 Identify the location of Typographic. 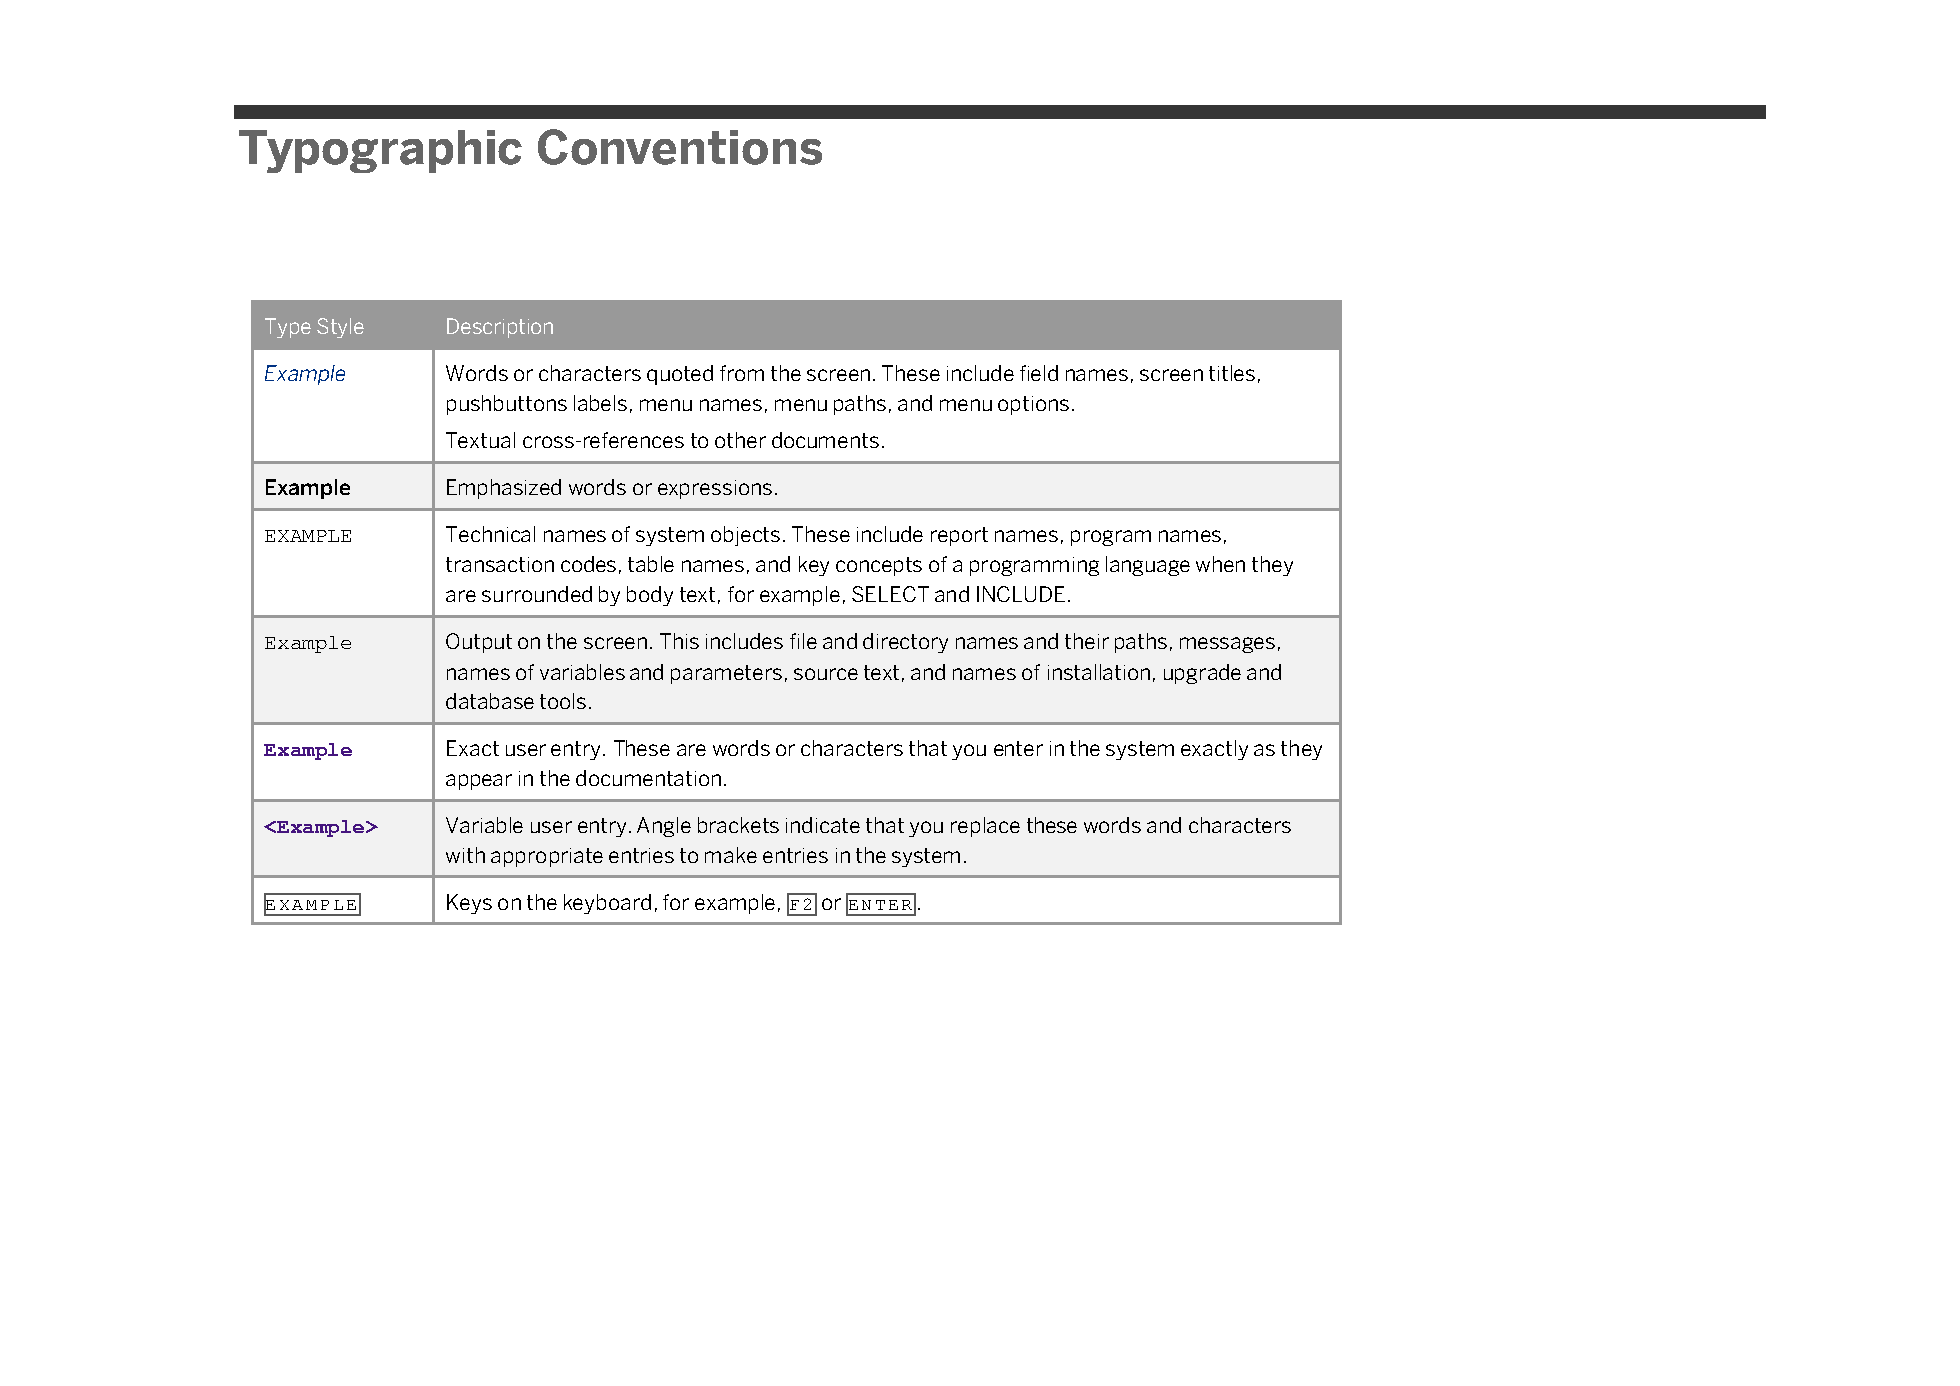
(380, 151).
